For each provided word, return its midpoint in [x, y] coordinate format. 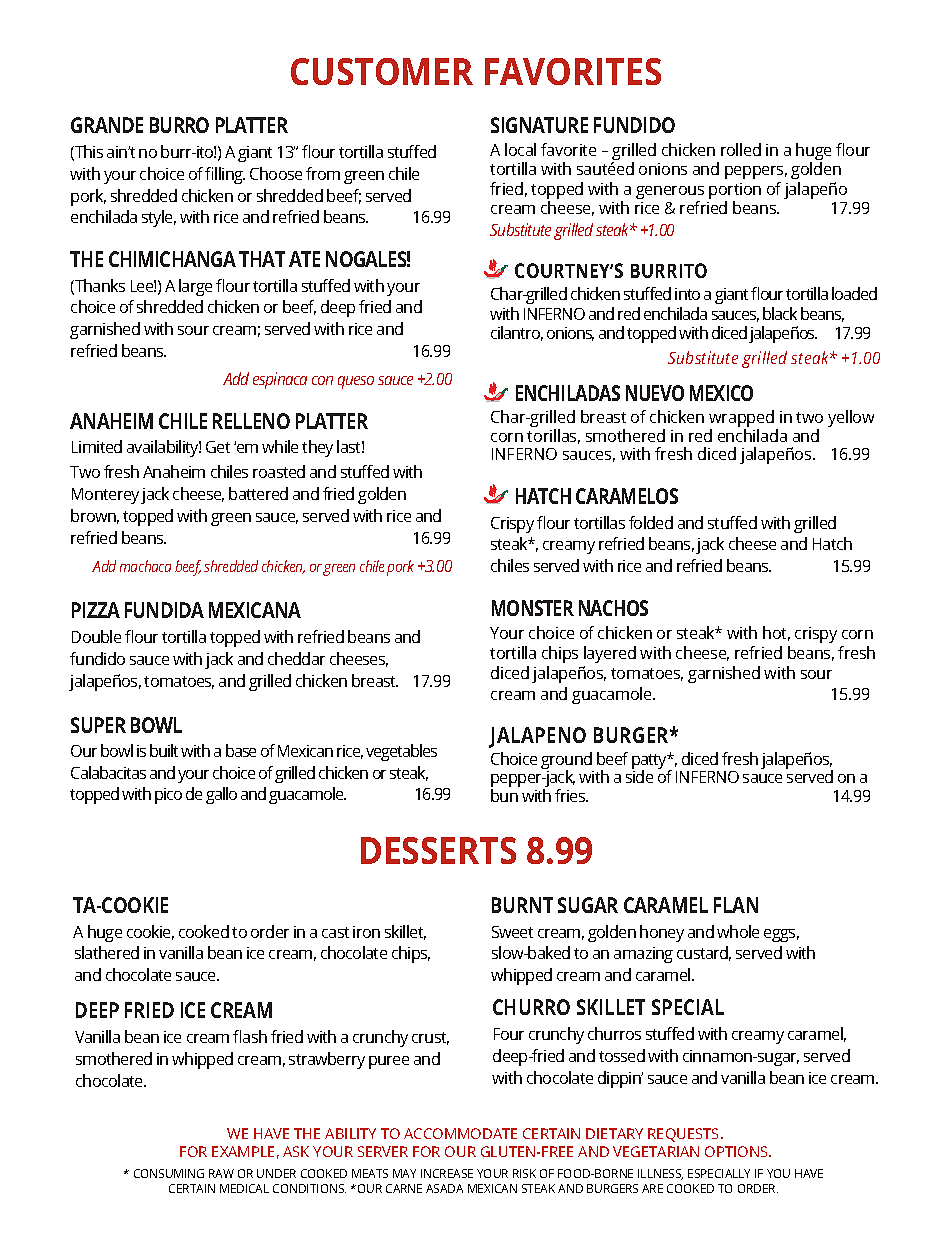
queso [356, 382]
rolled [741, 149]
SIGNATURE [539, 125]
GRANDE [107, 125]
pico [168, 796]
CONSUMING [169, 1173]
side [639, 775]
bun [504, 795]
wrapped [741, 420]
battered [258, 493]
